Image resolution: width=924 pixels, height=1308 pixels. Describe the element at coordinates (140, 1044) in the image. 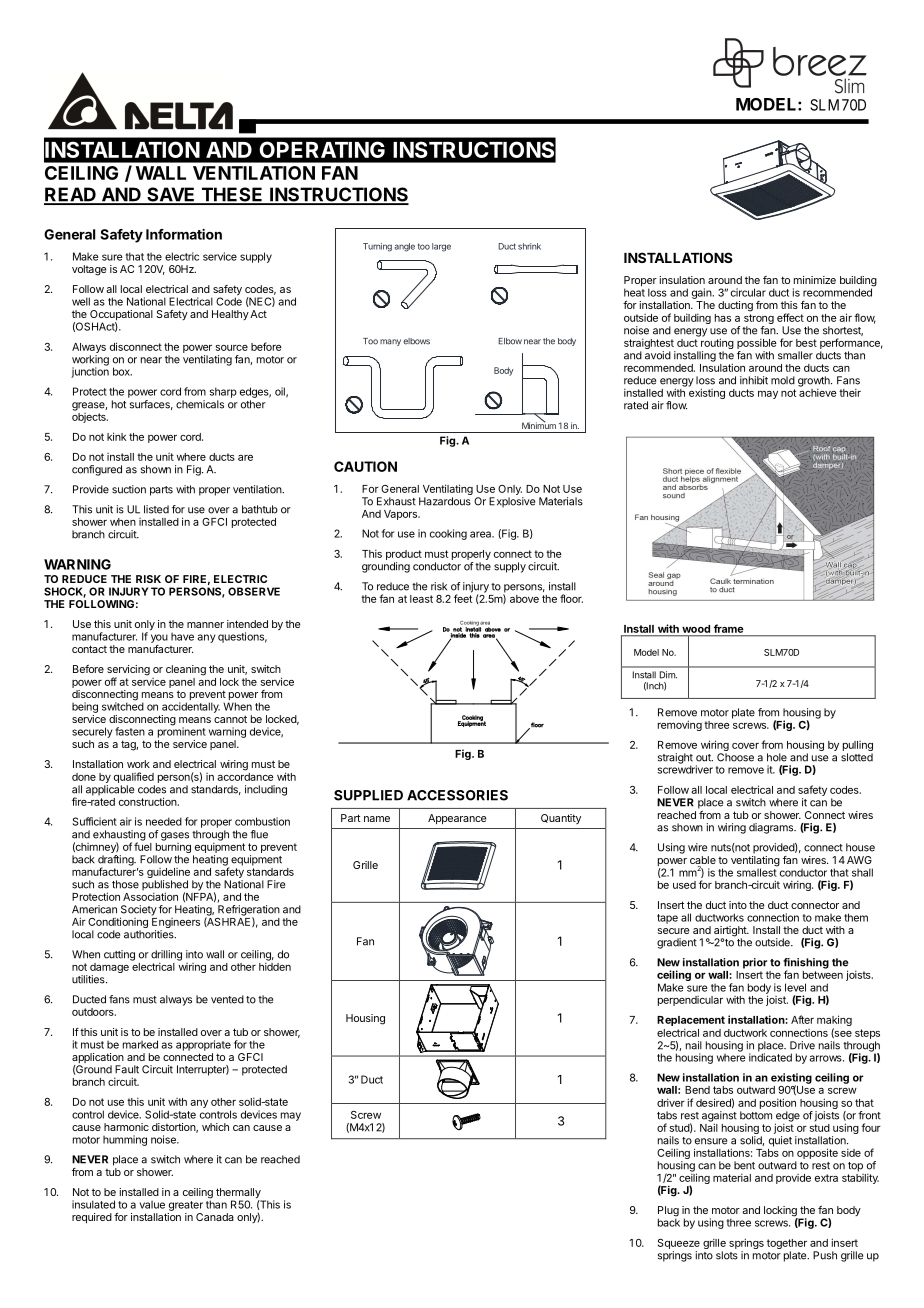

I see `marked` at that location.
